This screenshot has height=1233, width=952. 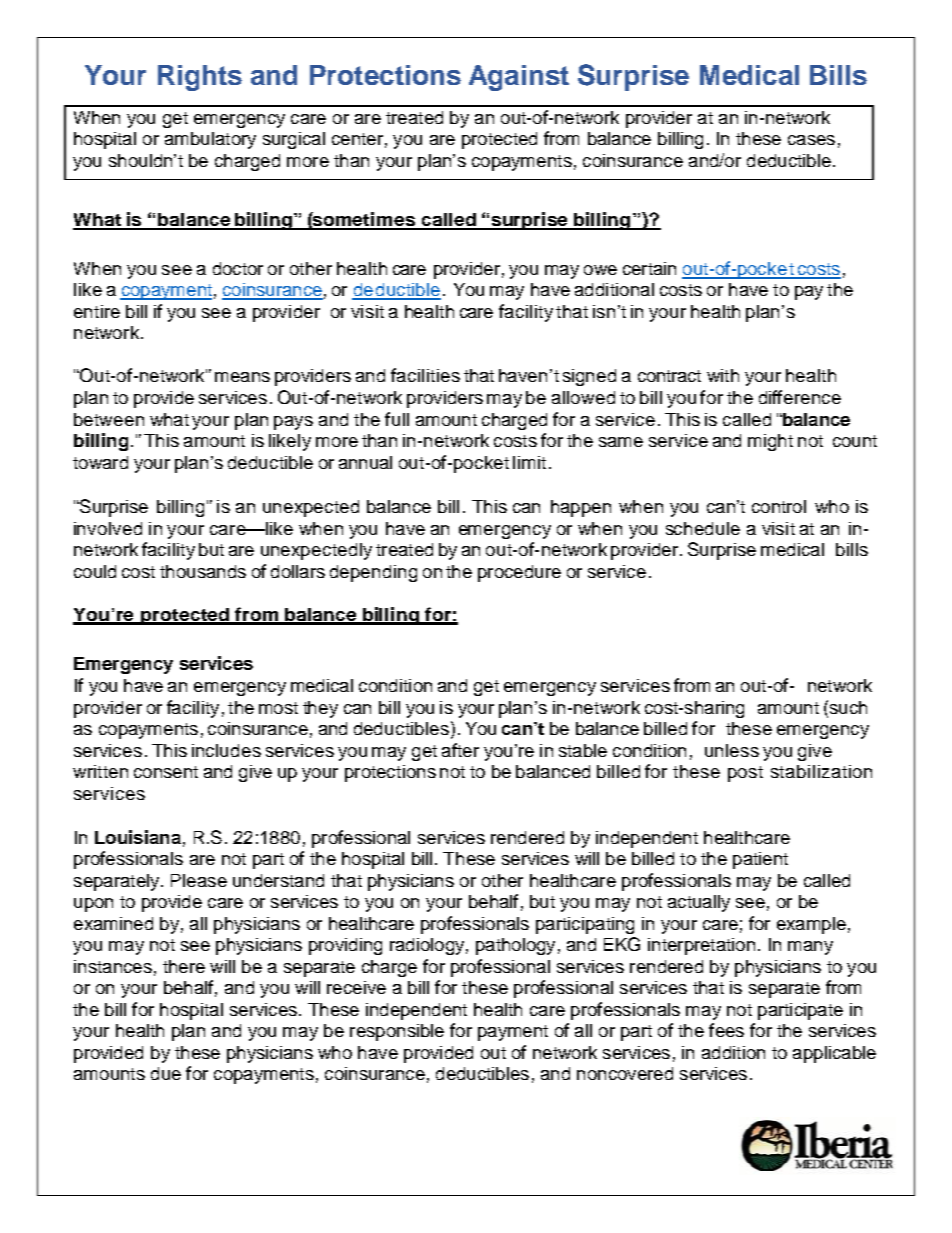 I want to click on schedule, so click(x=703, y=528).
